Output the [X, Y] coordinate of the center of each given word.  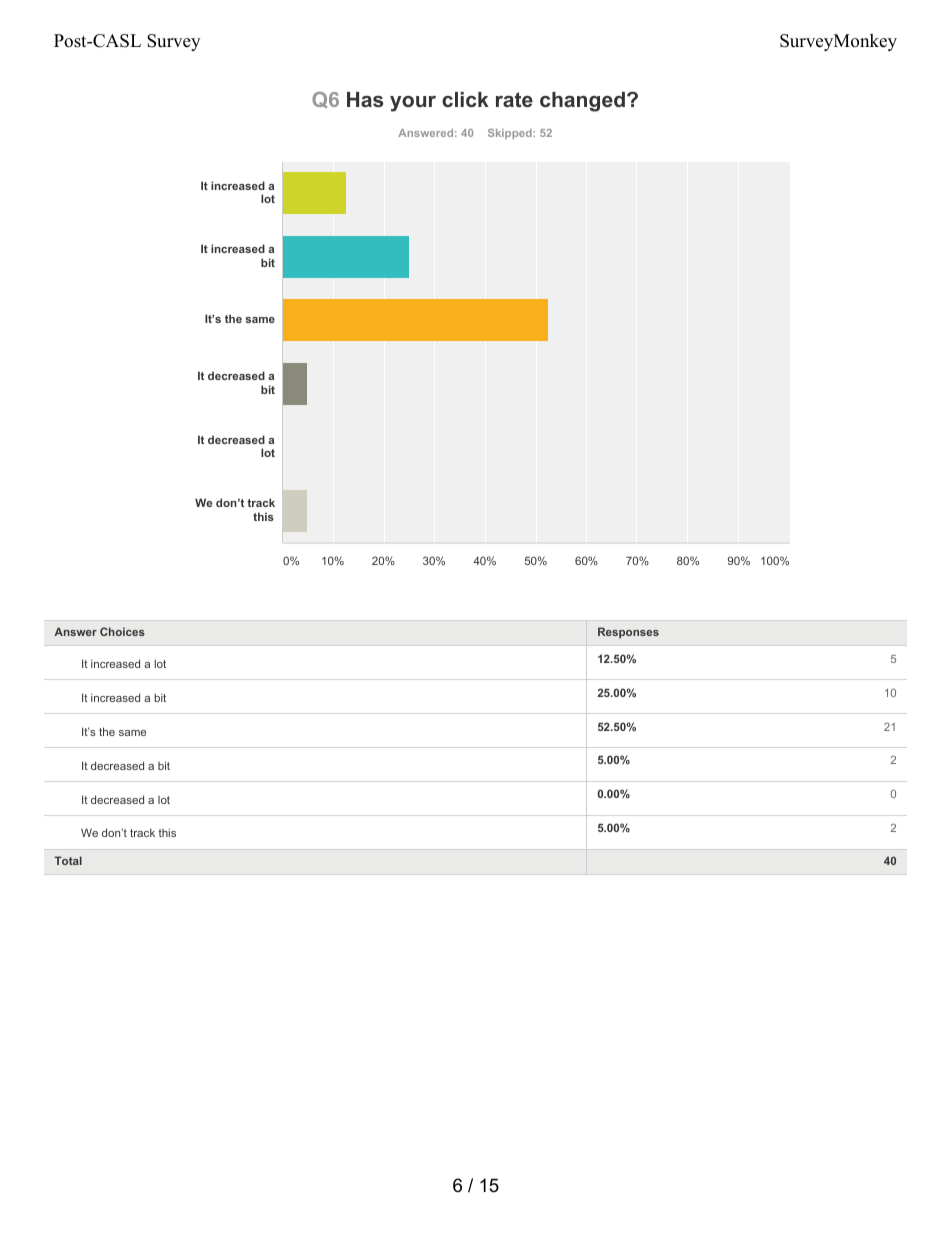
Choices [122, 631]
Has [365, 99]
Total [68, 860]
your [413, 104]
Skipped [511, 134]
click [465, 99]
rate [514, 99]
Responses [628, 633]
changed [582, 102]
